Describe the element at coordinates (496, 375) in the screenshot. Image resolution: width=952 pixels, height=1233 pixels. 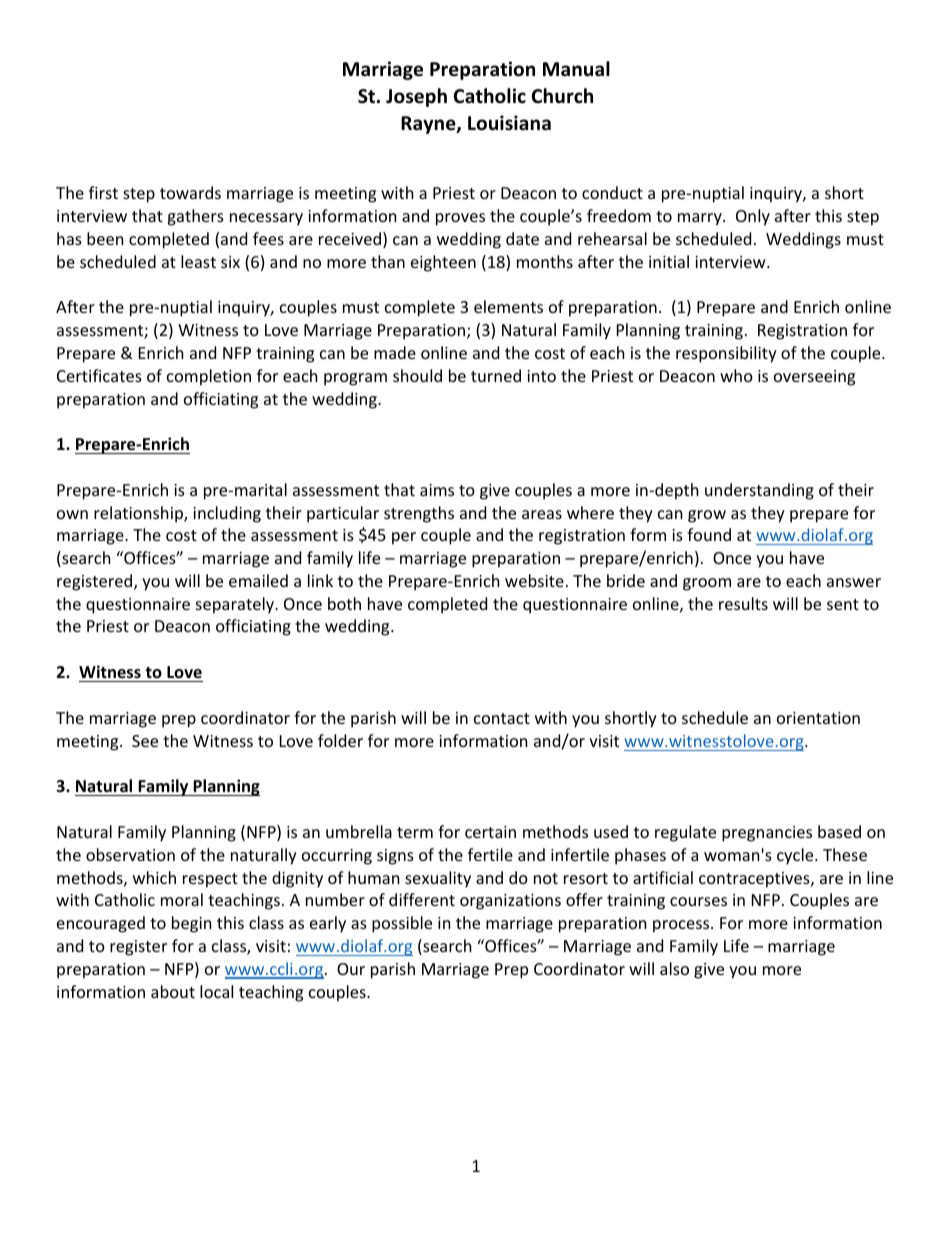
I see `turned` at that location.
